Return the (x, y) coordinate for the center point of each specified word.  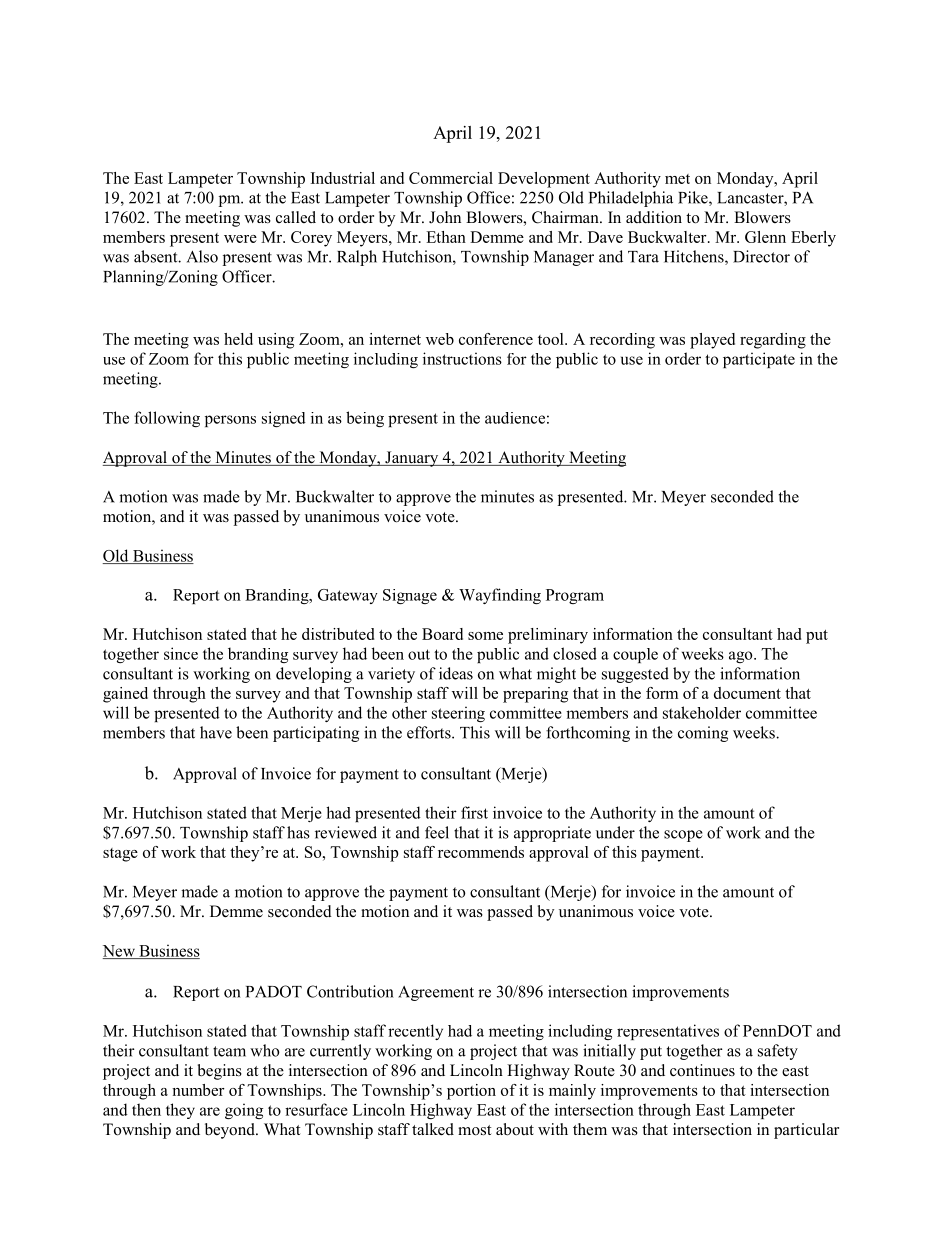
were (240, 239)
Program (575, 596)
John (445, 217)
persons (230, 421)
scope (683, 836)
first (474, 812)
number (198, 1090)
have (216, 732)
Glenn (765, 237)
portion (471, 1092)
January (412, 459)
